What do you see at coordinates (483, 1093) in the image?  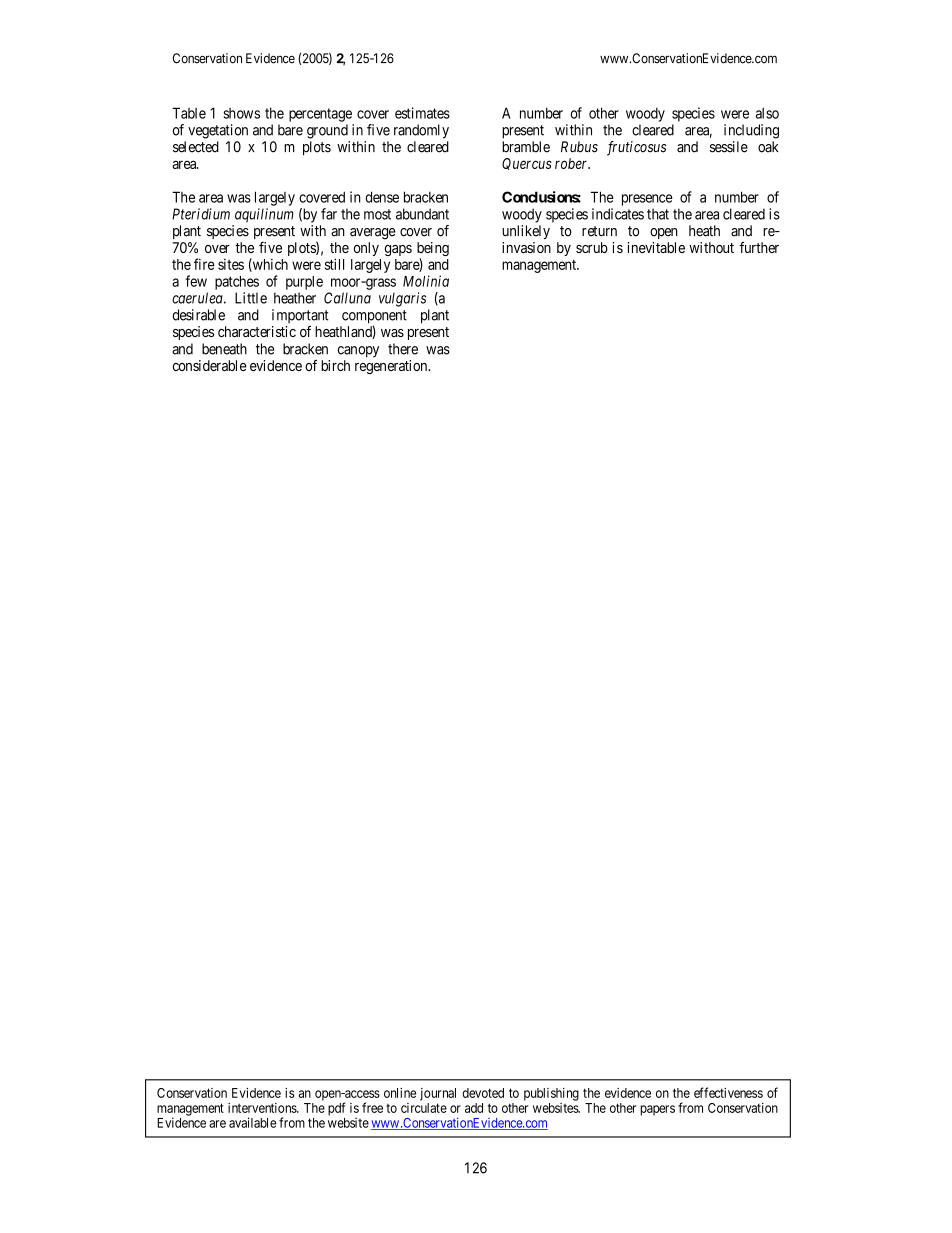 I see `devoted` at bounding box center [483, 1093].
